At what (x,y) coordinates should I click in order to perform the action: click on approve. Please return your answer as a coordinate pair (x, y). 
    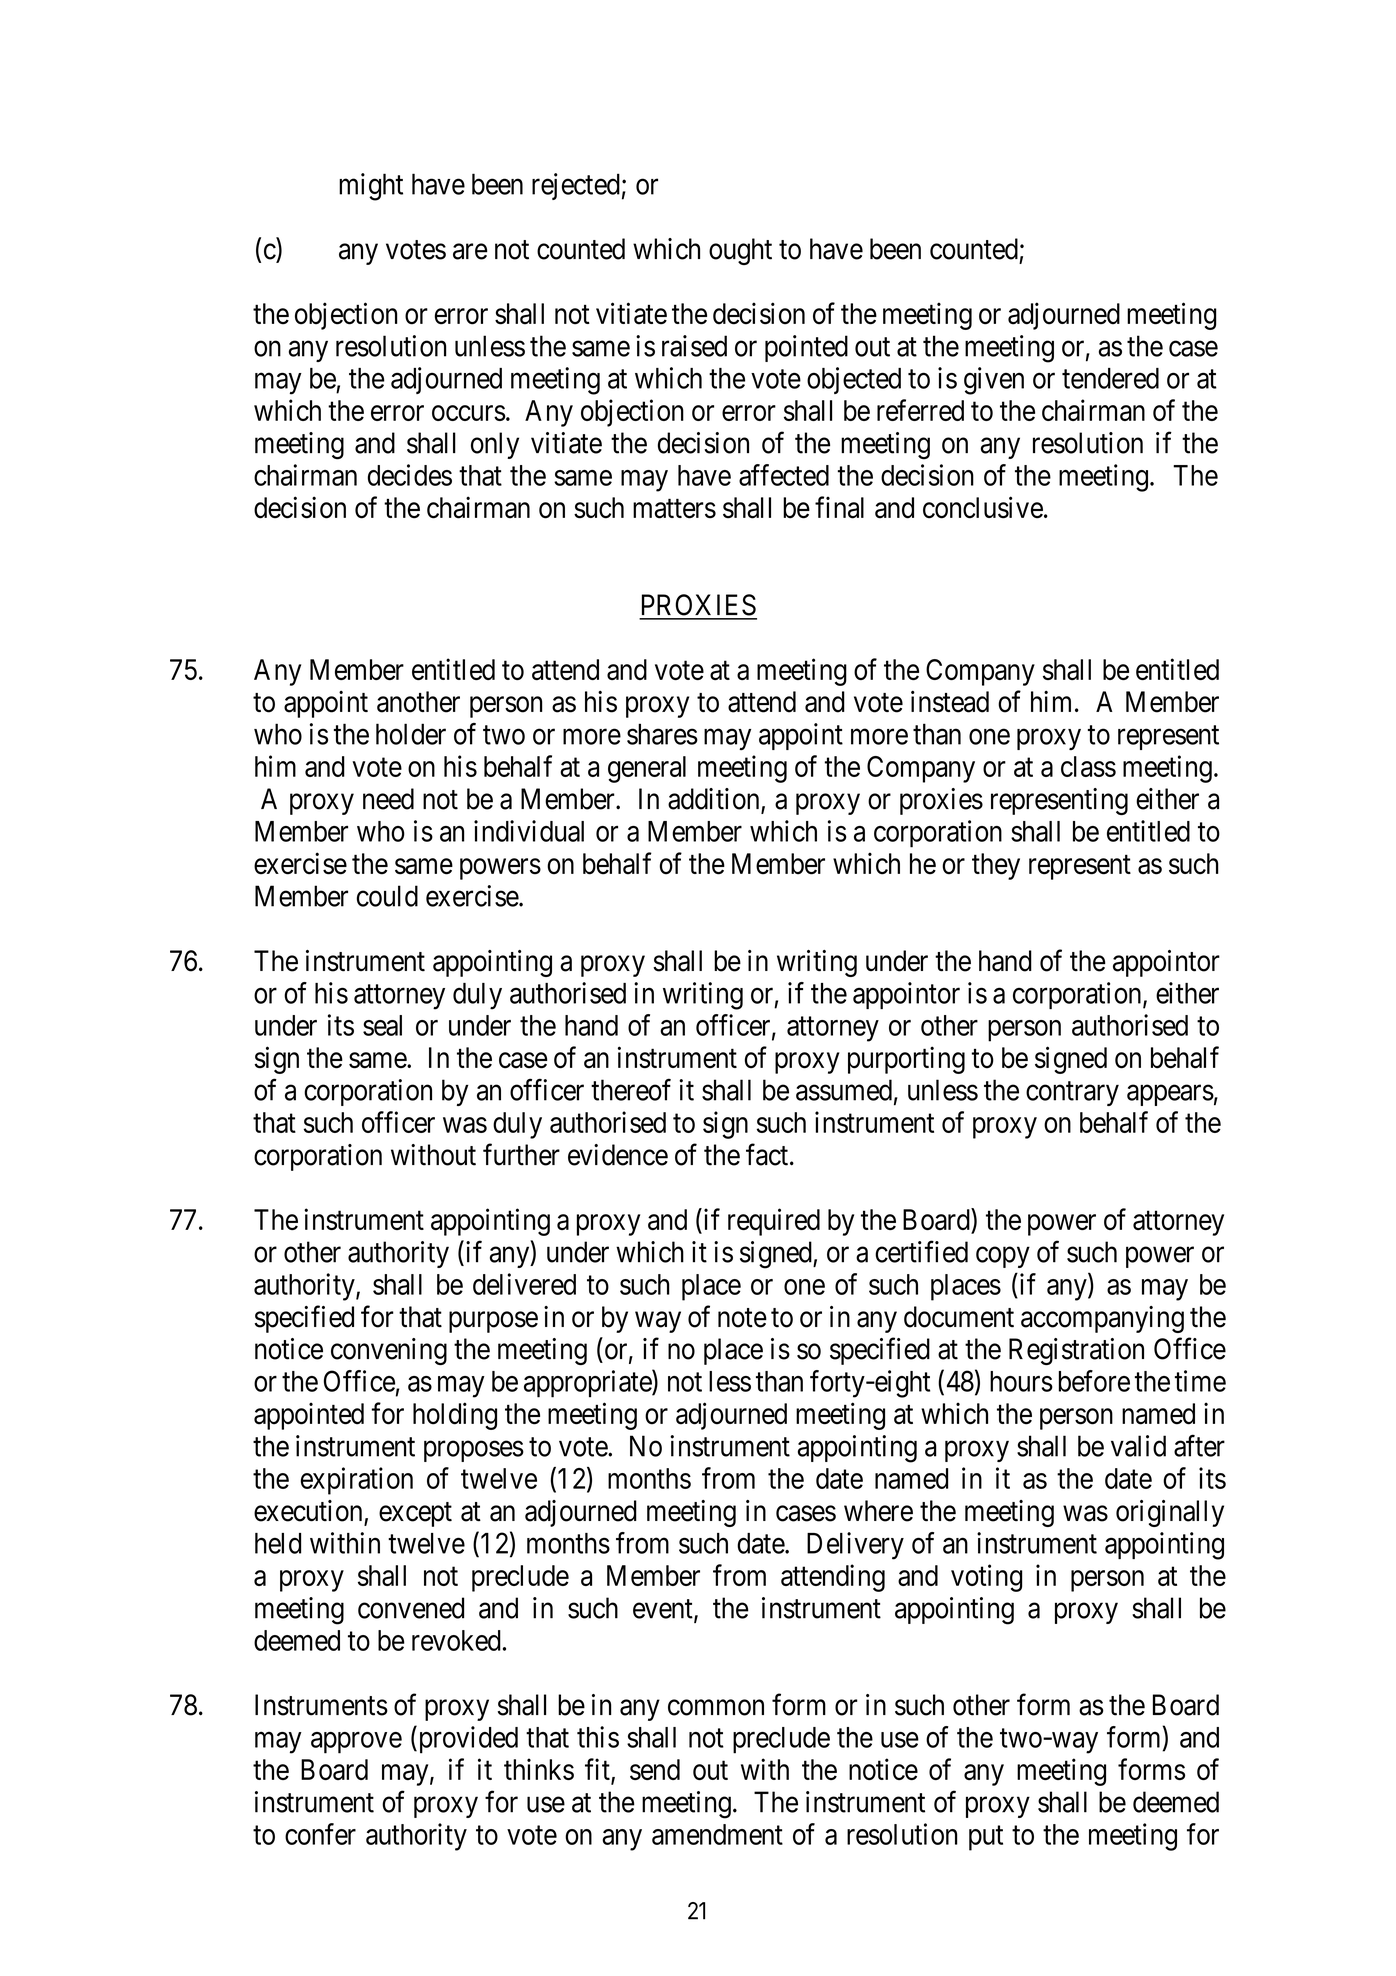
    Looking at the image, I should click on (356, 1743).
